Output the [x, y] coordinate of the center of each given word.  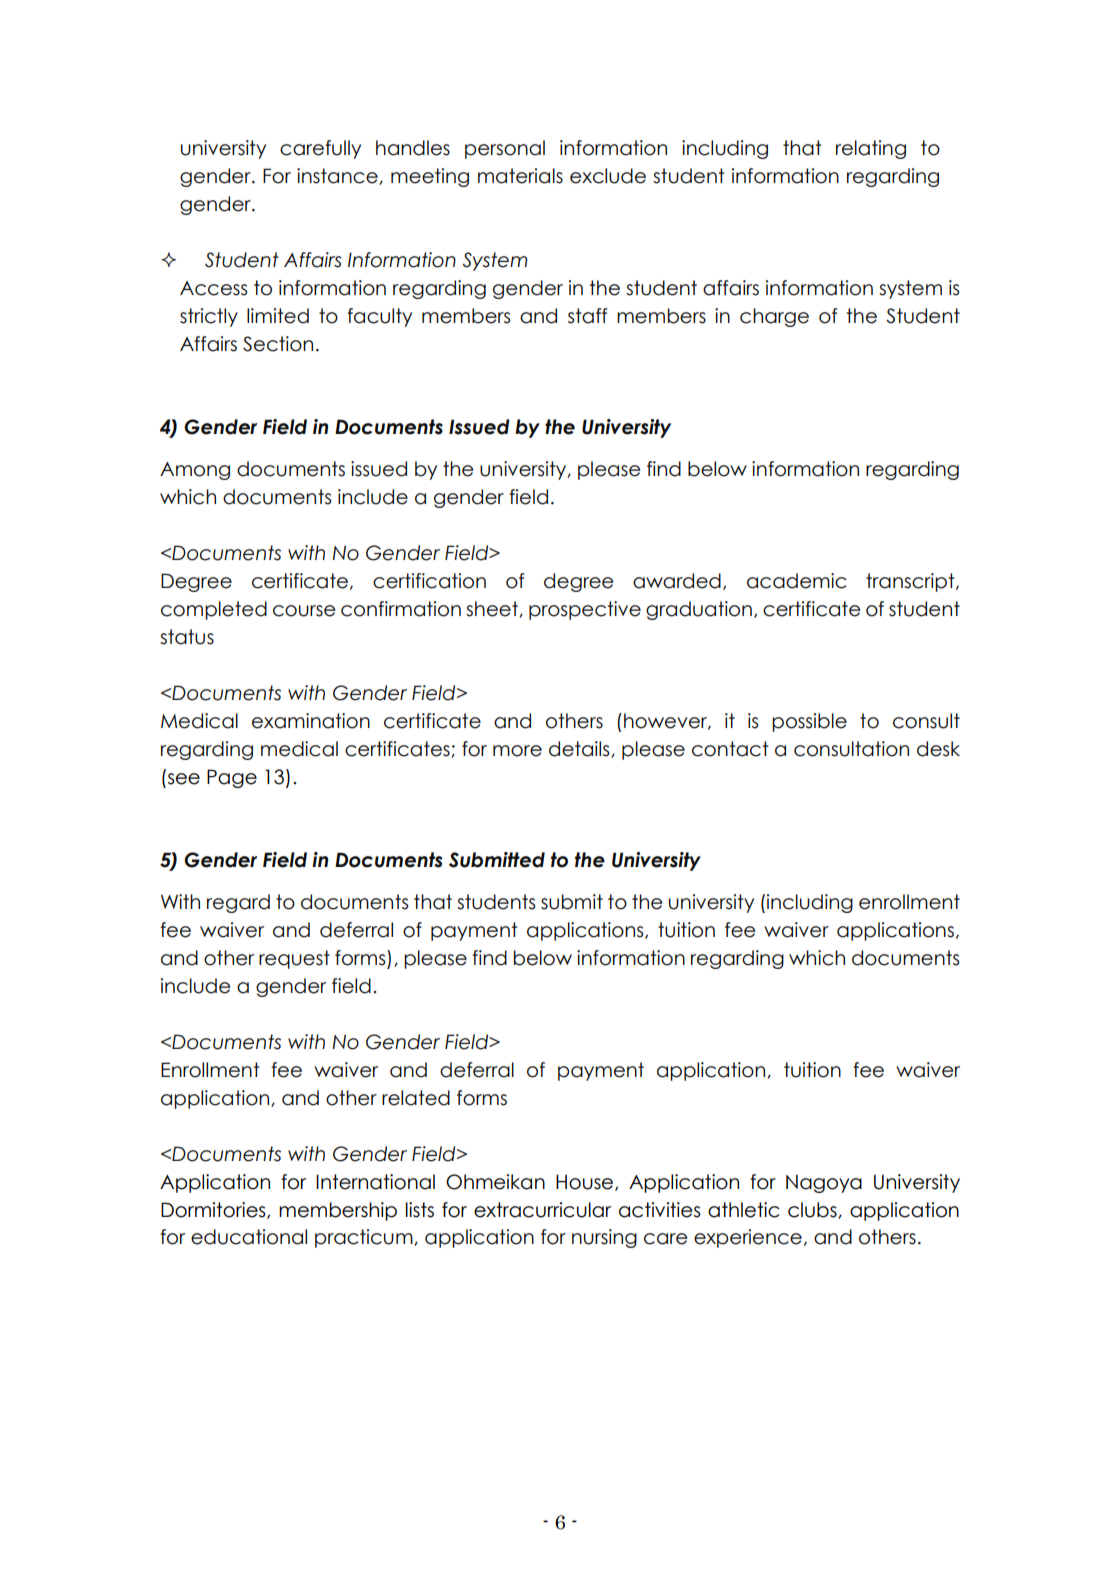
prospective [585, 610]
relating [871, 149]
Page [232, 778]
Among [195, 471]
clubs [813, 1210]
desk [938, 749]
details [580, 749]
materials [520, 176]
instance [338, 176]
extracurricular [542, 1210]
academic [797, 581]
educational [249, 1237]
